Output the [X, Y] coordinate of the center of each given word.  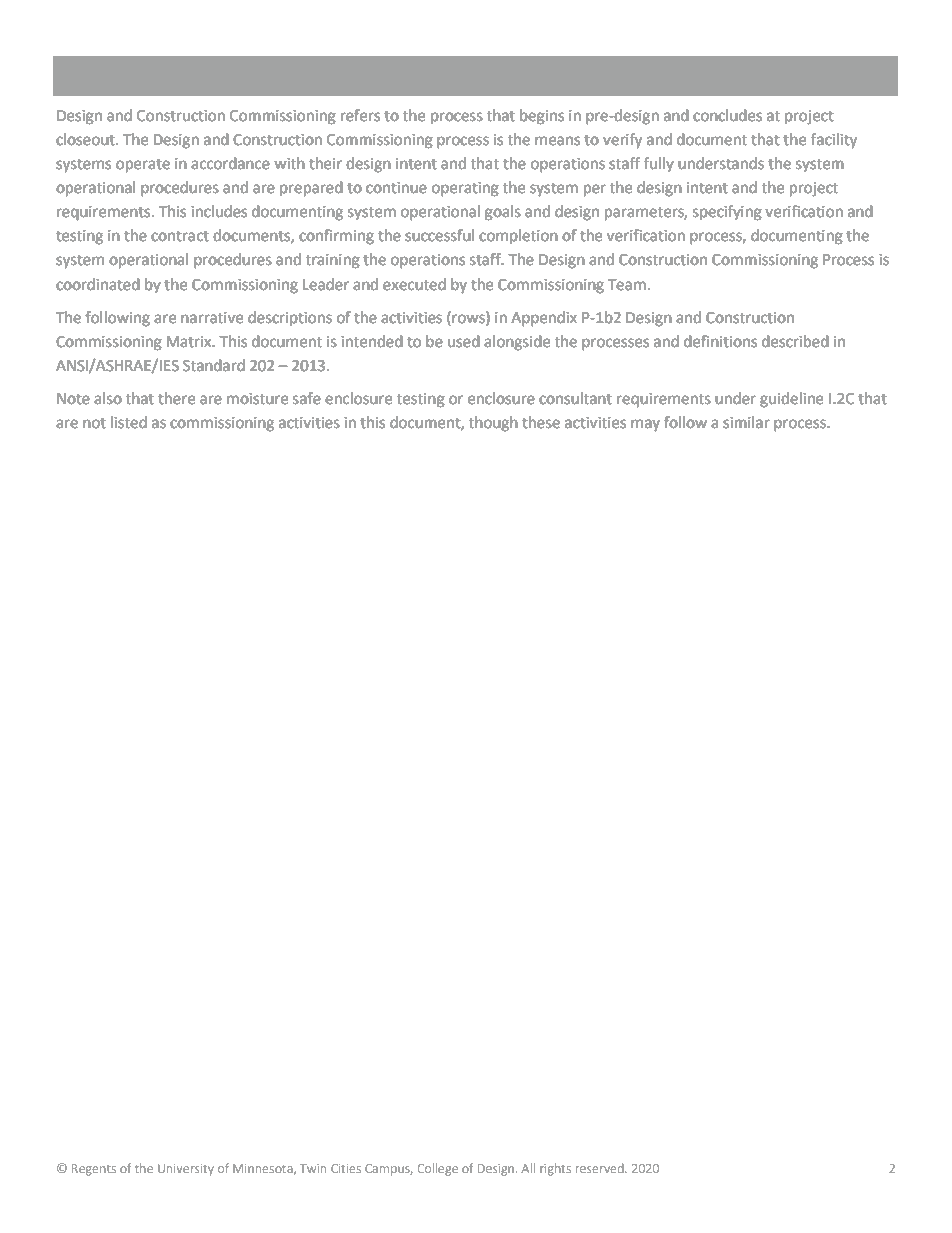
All [528, 1168]
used [464, 341]
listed [129, 422]
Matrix [190, 342]
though [493, 424]
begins [542, 117]
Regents [94, 1170]
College [438, 1169]
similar [746, 422]
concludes [727, 115]
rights [555, 1169]
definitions [720, 341]
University [186, 1170]
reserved [601, 1168]
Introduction [127, 74]
